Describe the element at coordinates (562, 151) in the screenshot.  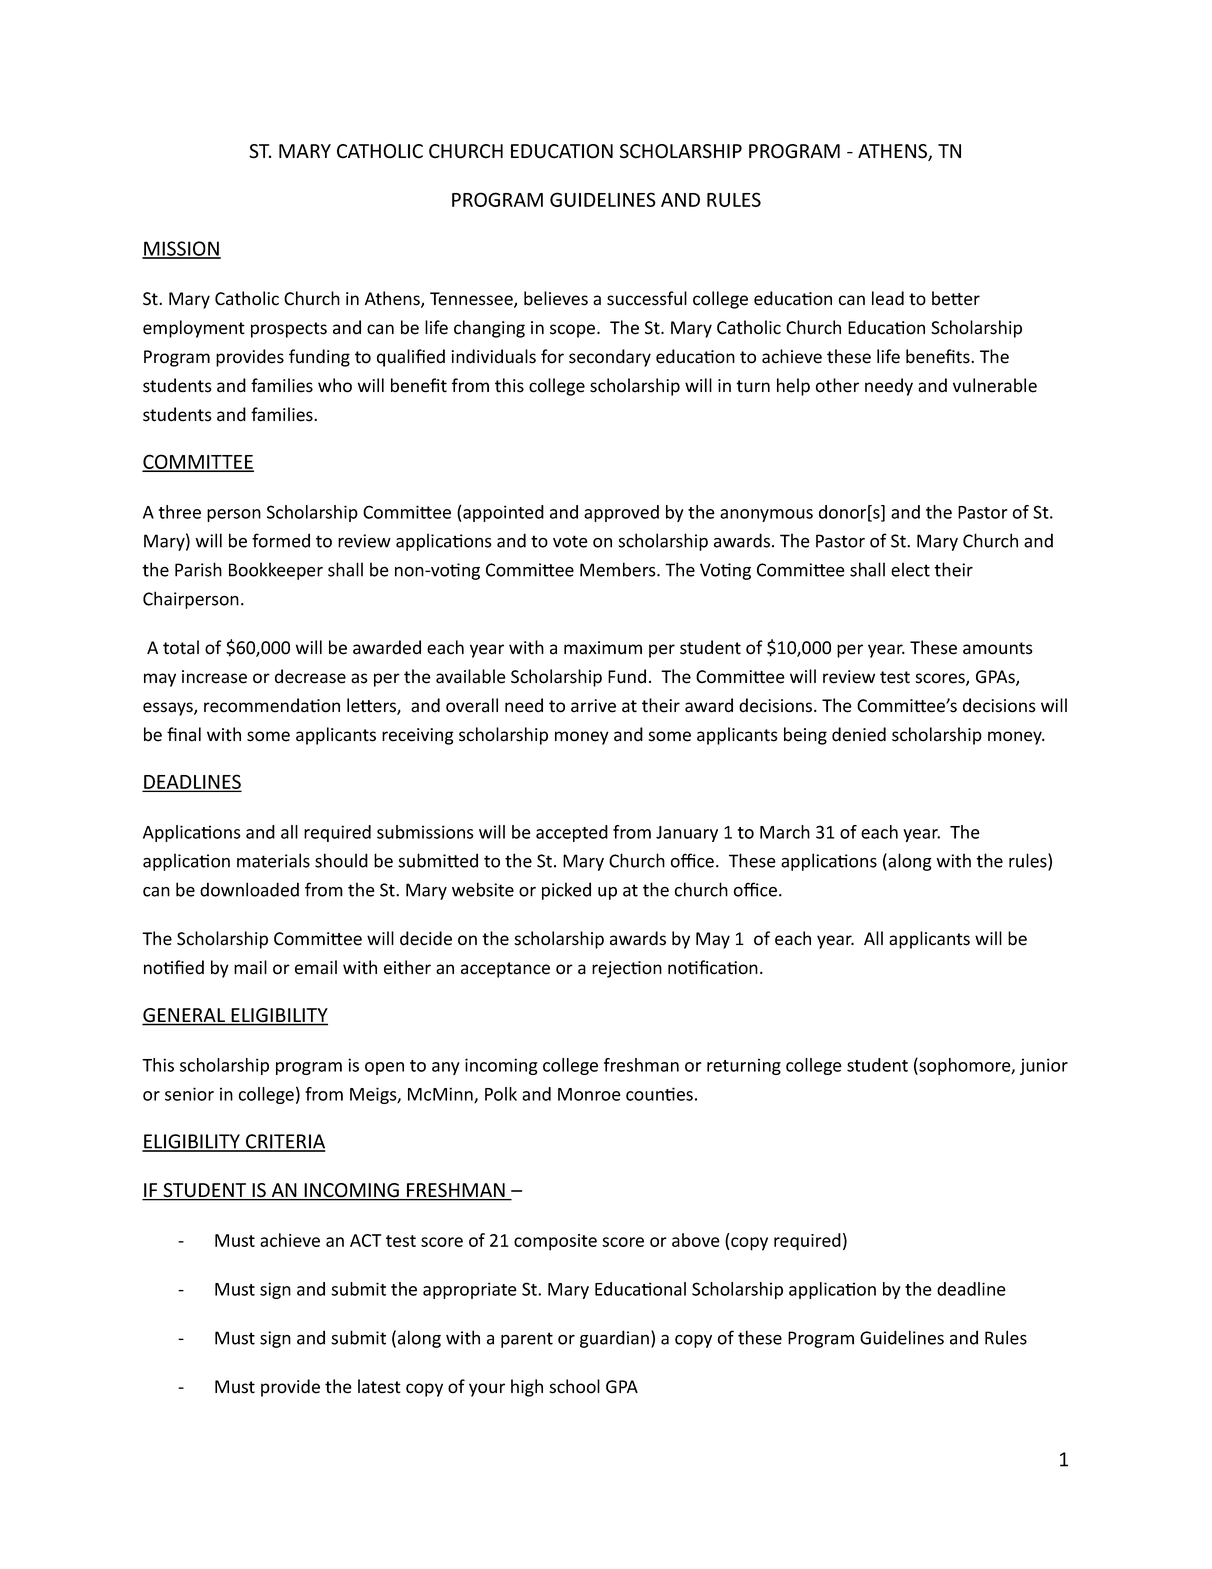
I see `EDUCATION` at that location.
